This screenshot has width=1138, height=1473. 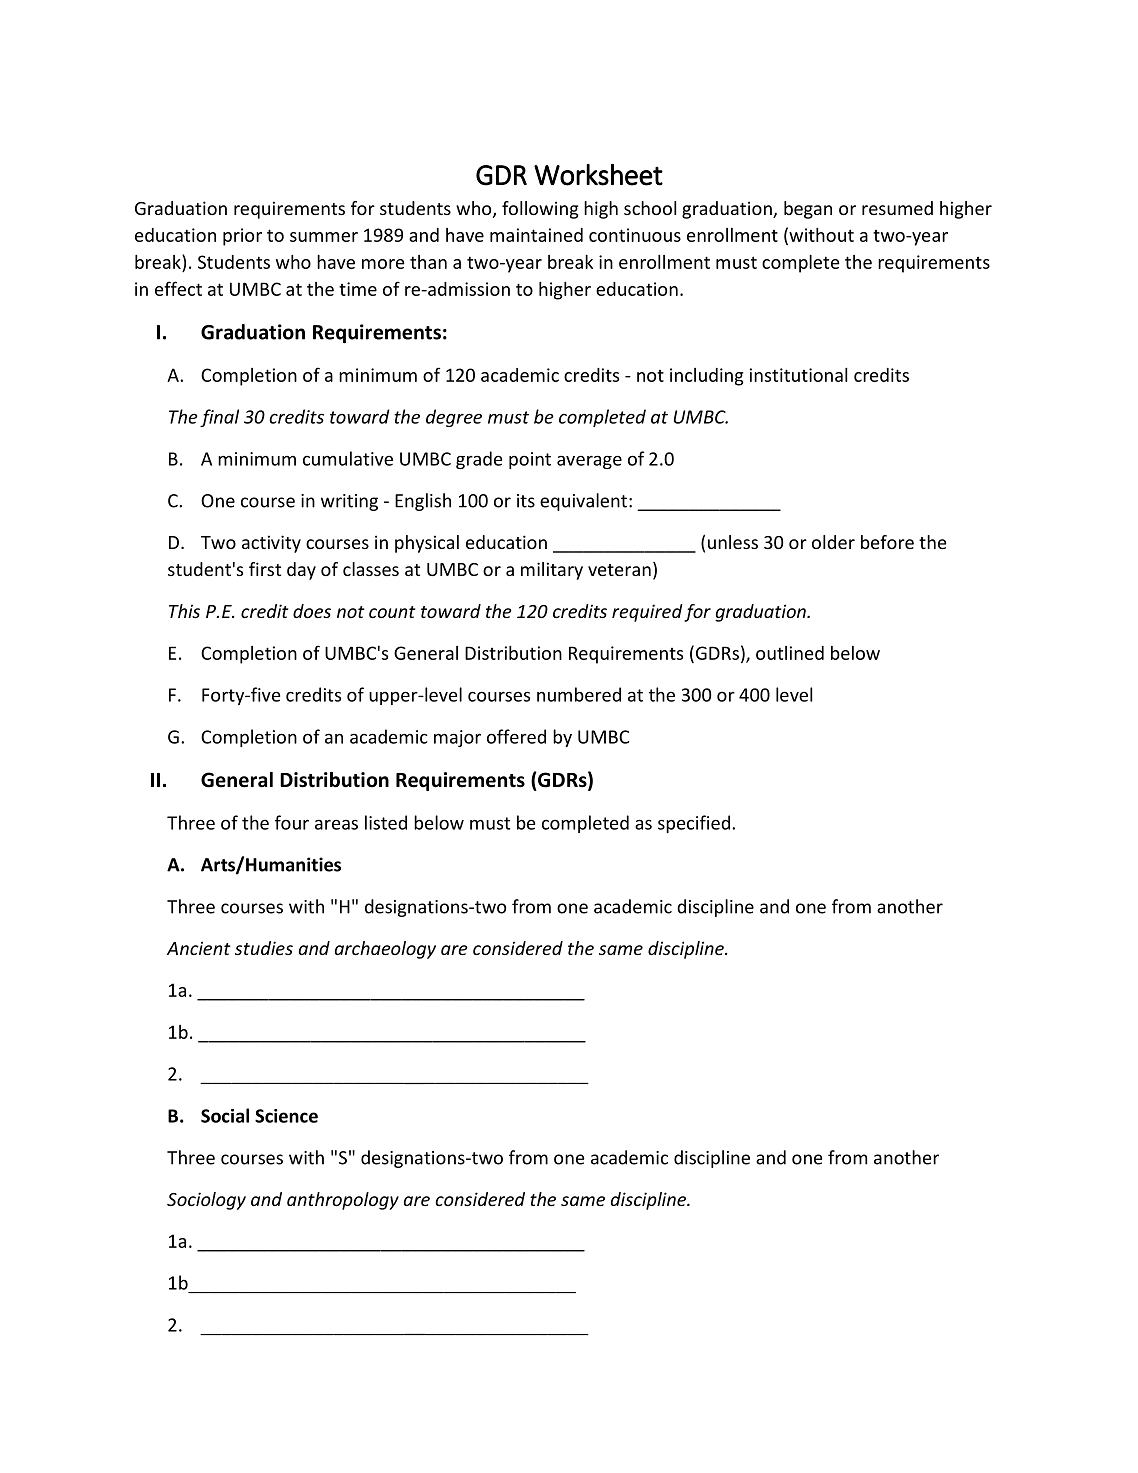 I want to click on point, so click(x=530, y=460).
